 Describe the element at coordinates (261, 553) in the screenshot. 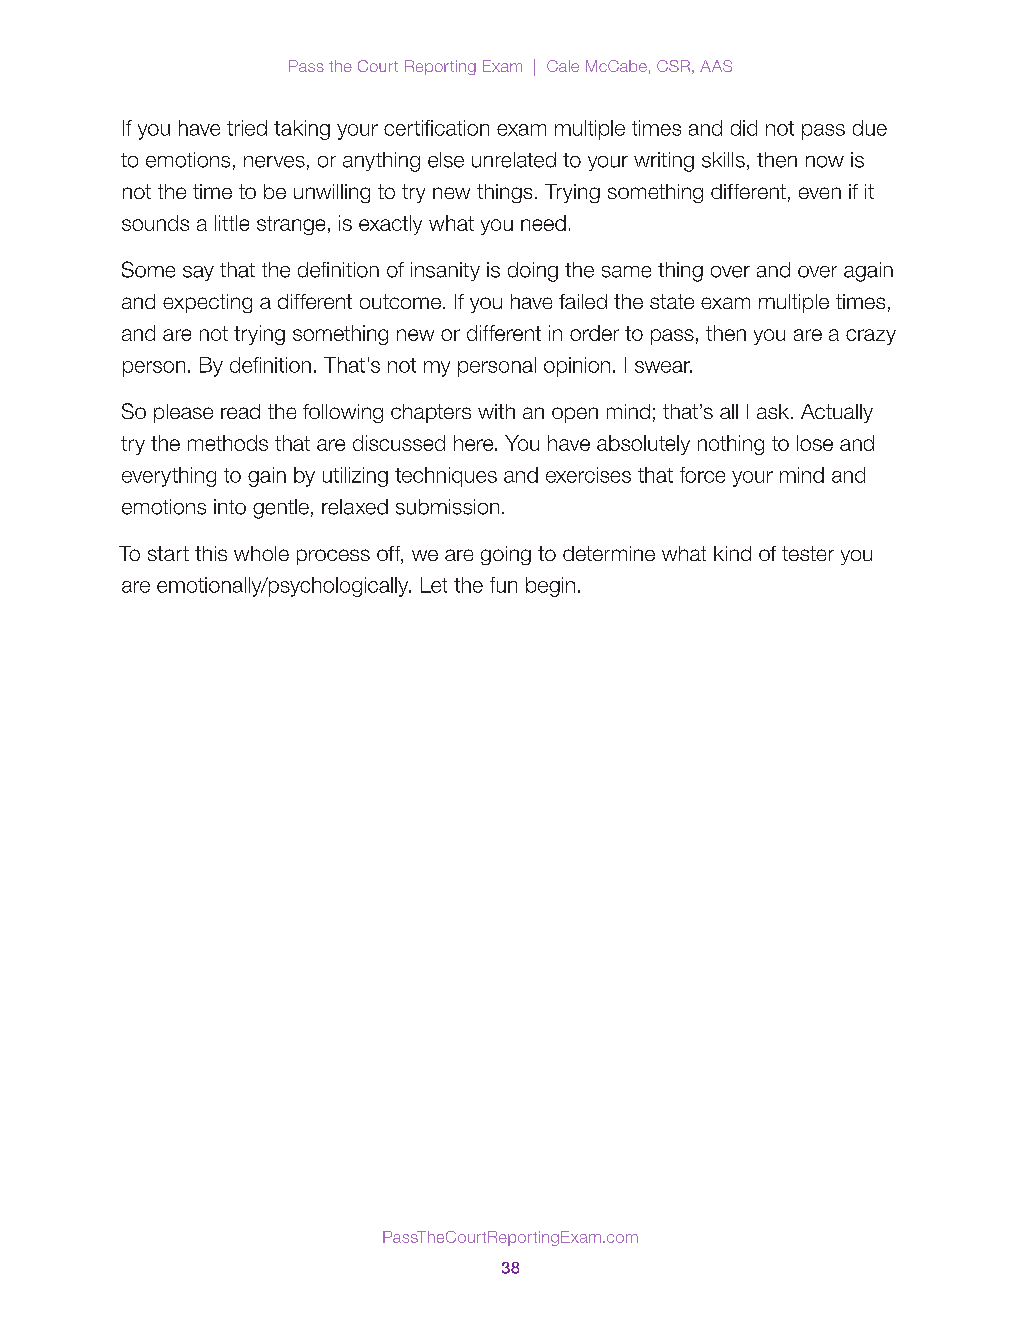

I see `whole` at that location.
